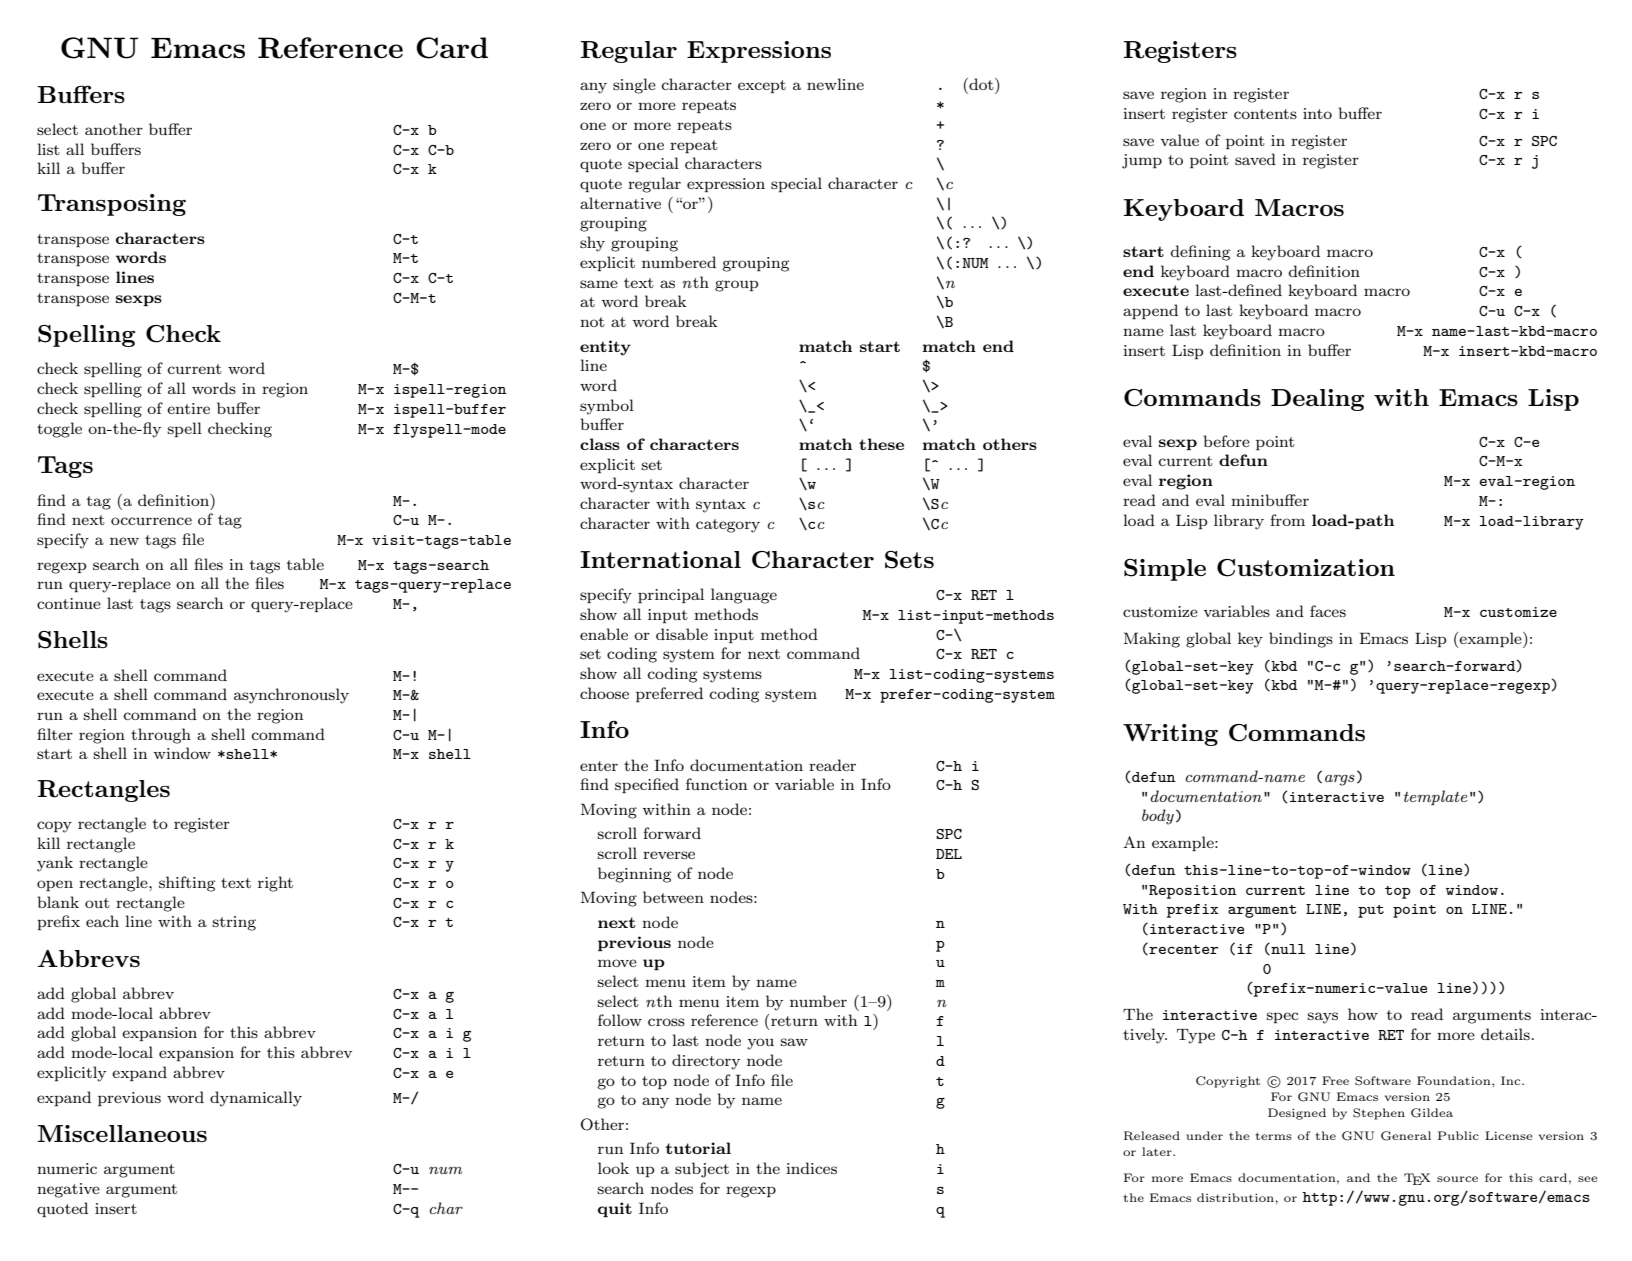 Image resolution: width=1632 pixels, height=1261 pixels. What do you see at coordinates (291, 696) in the document?
I see `asynchronously` at bounding box center [291, 696].
